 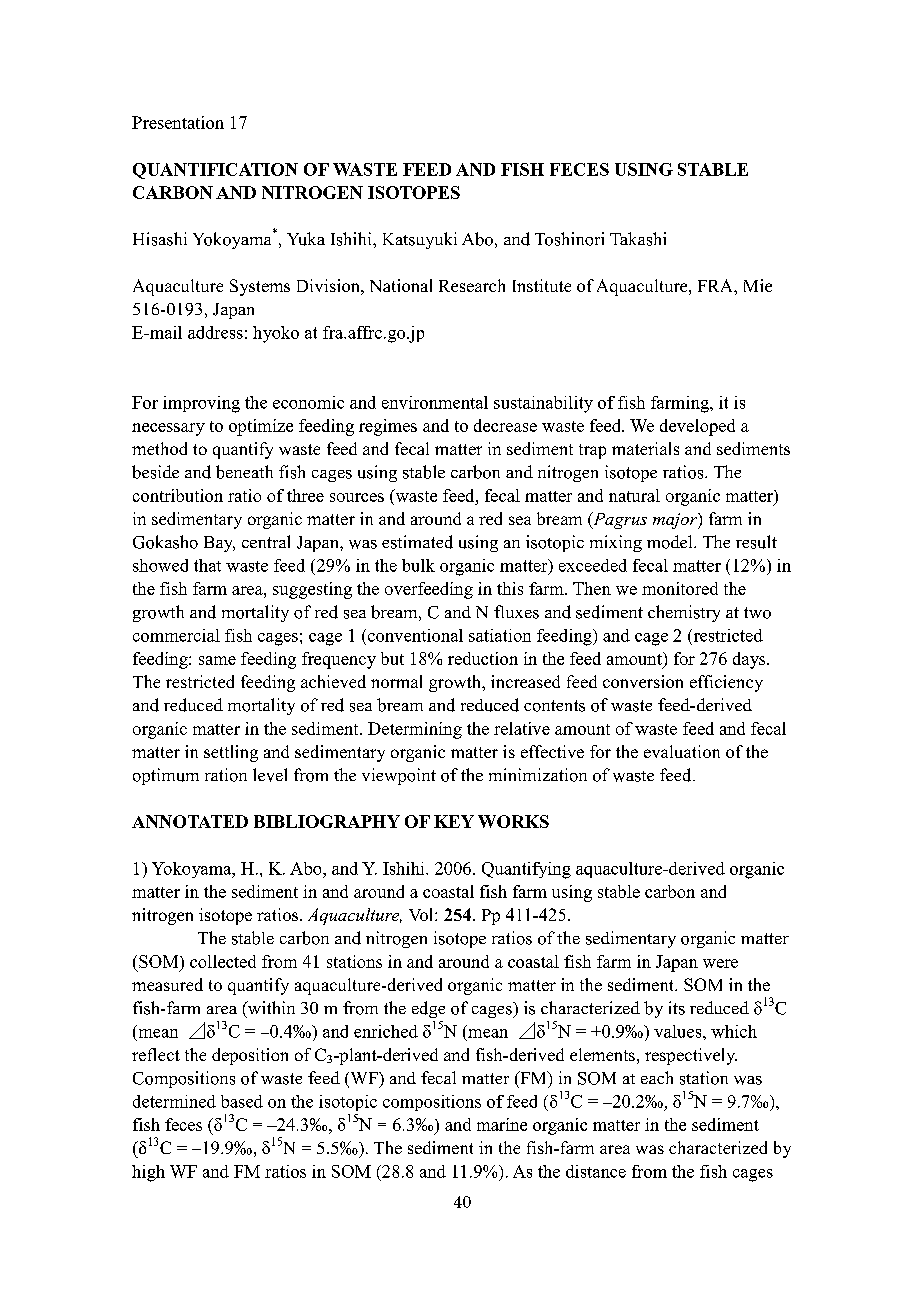 I want to click on Takashi, so click(x=638, y=239).
